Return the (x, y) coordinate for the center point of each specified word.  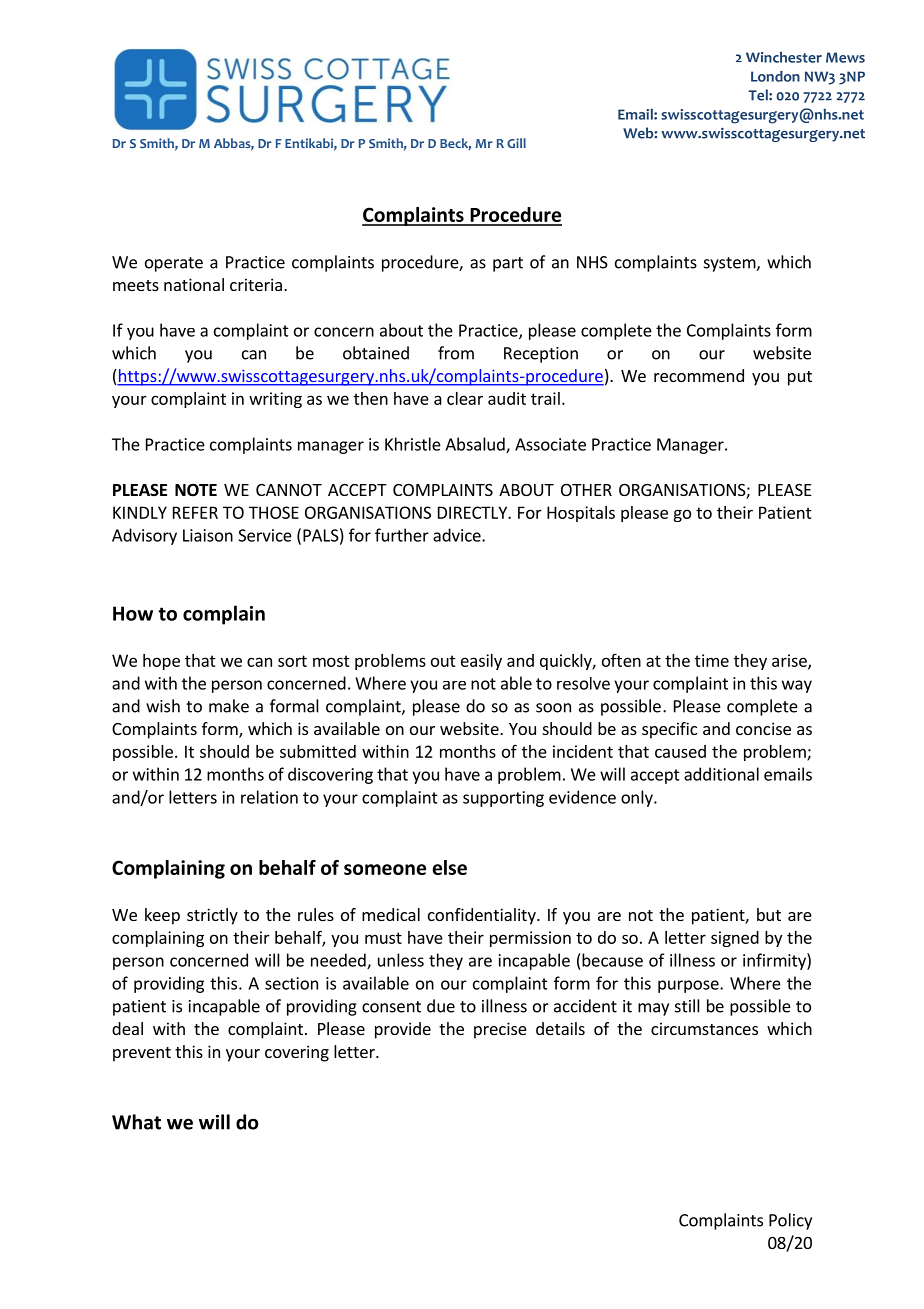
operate (174, 264)
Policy (790, 1221)
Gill (516, 143)
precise (500, 1030)
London (775, 76)
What (136, 1122)
